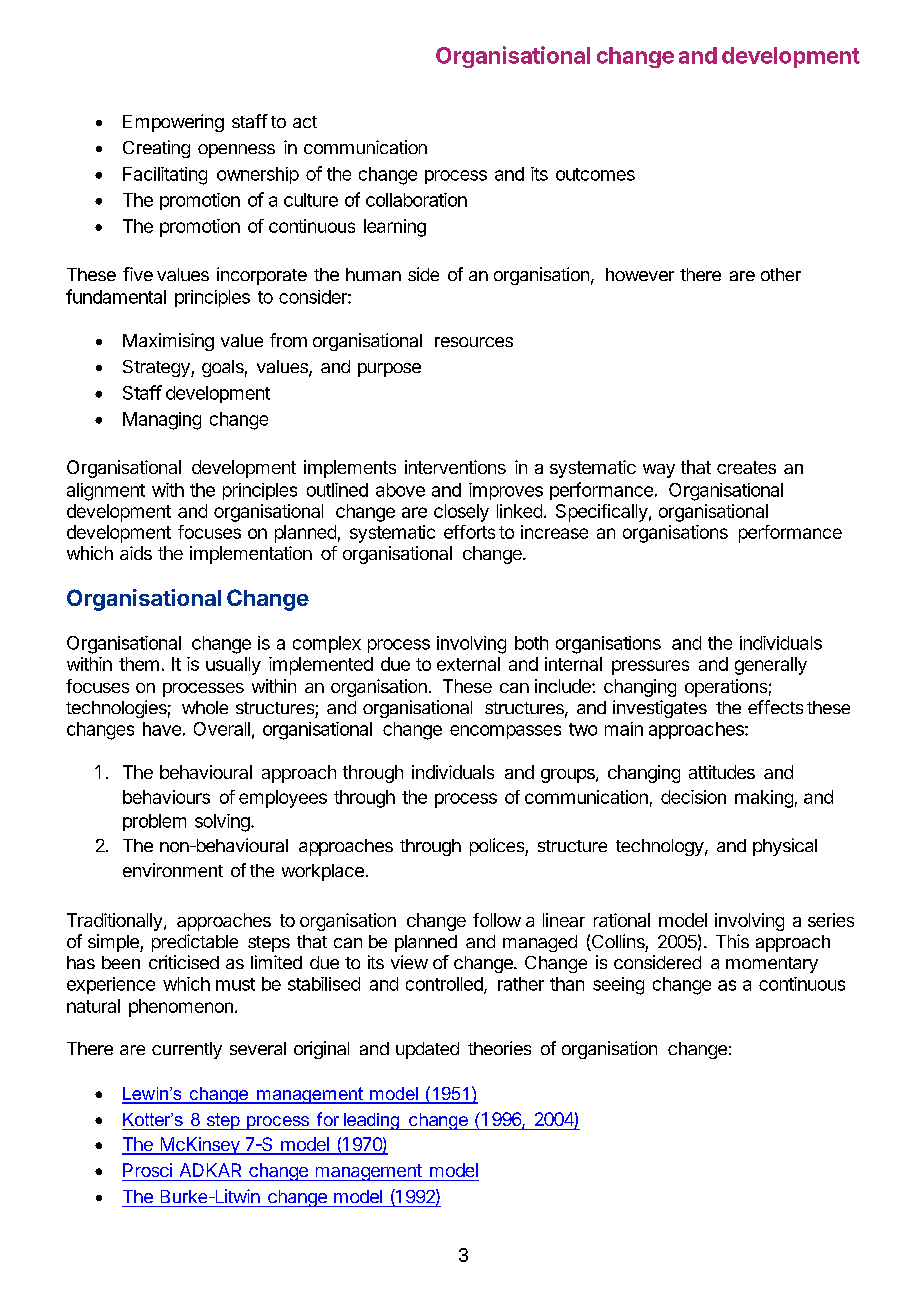 The height and width of the screenshot is (1309, 924). What do you see at coordinates (173, 870) in the screenshot?
I see `environment` at bounding box center [173, 870].
